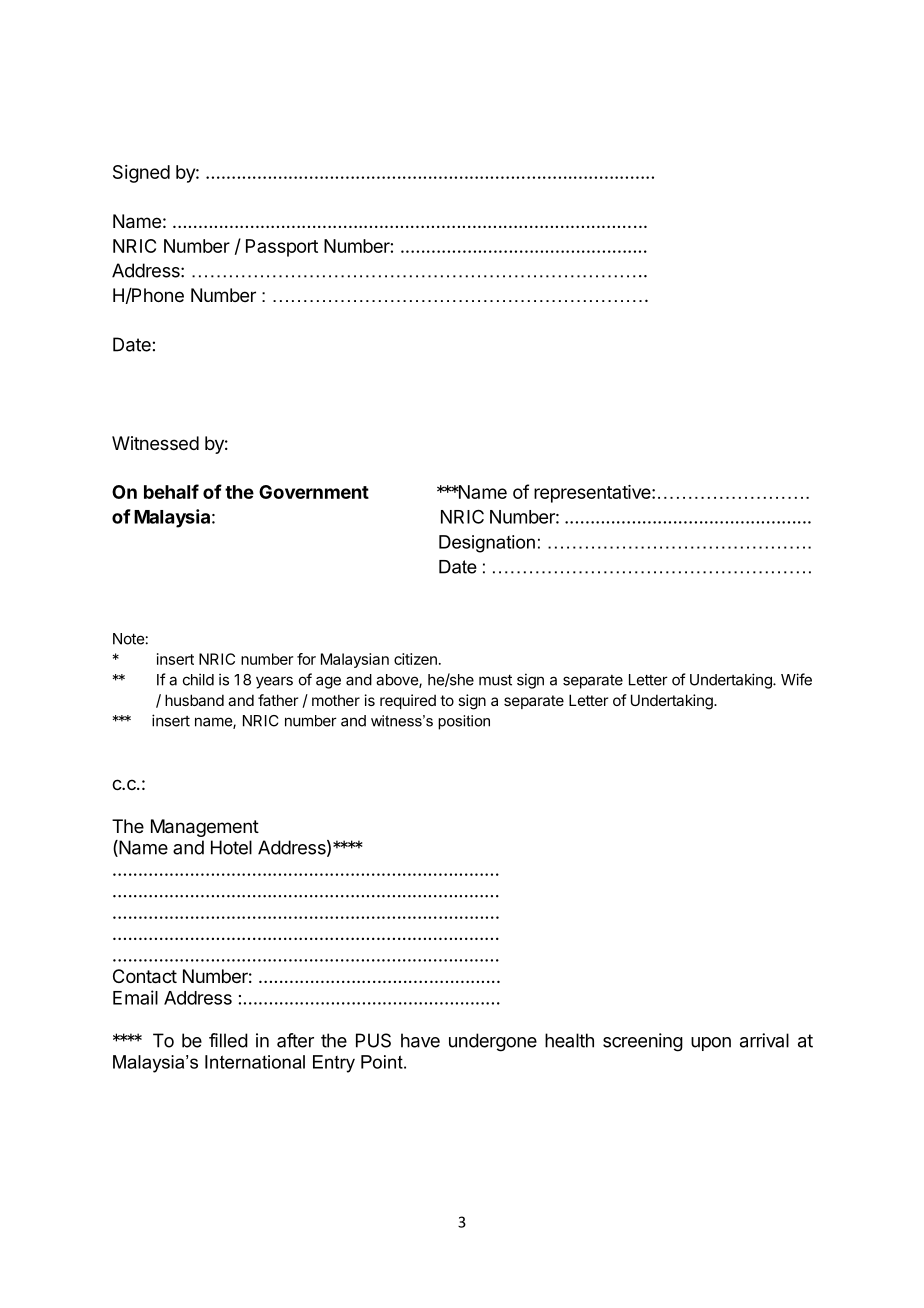 The image size is (924, 1308). What do you see at coordinates (314, 492) in the screenshot?
I see `Government` at bounding box center [314, 492].
